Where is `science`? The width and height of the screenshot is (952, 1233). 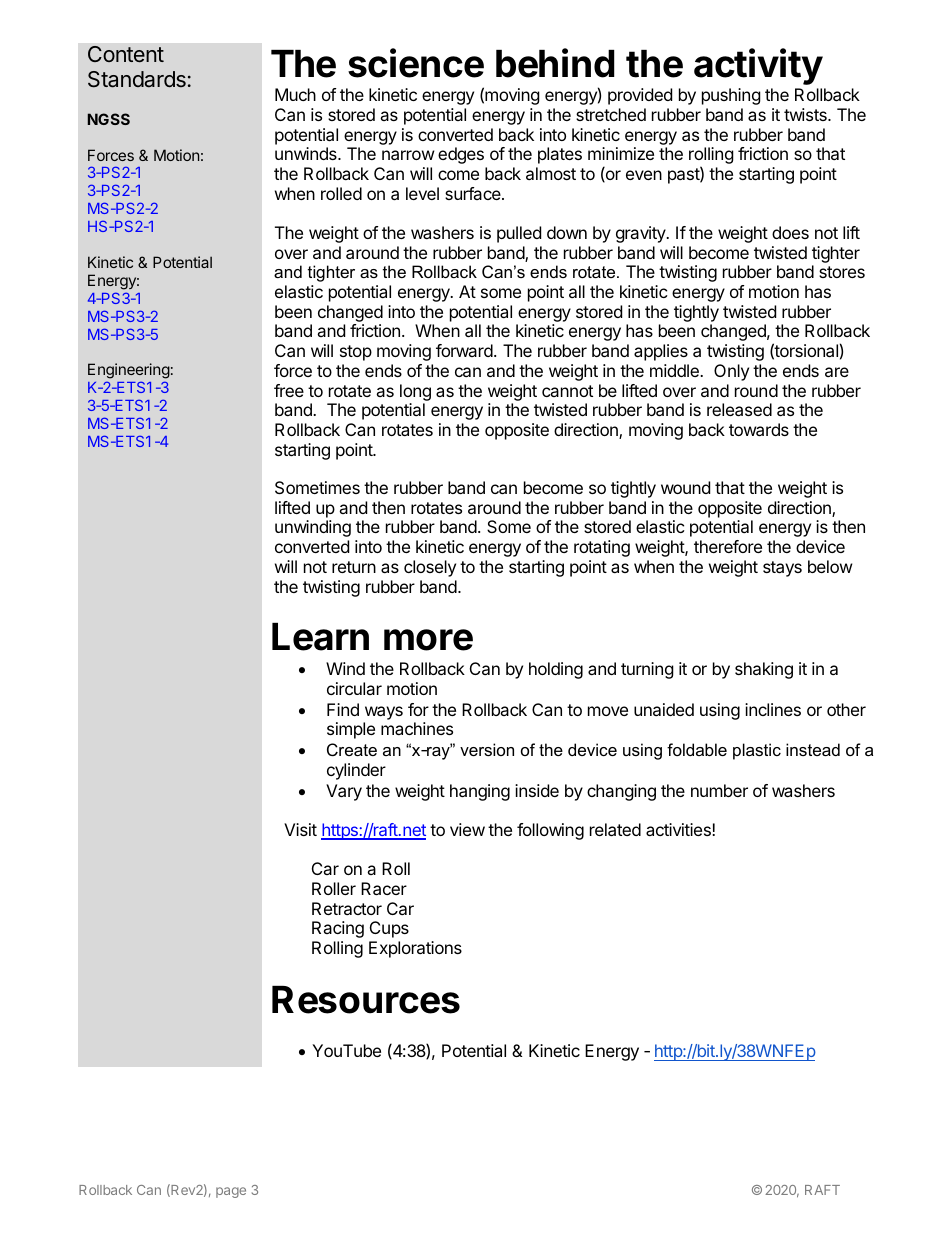 science is located at coordinates (416, 63).
